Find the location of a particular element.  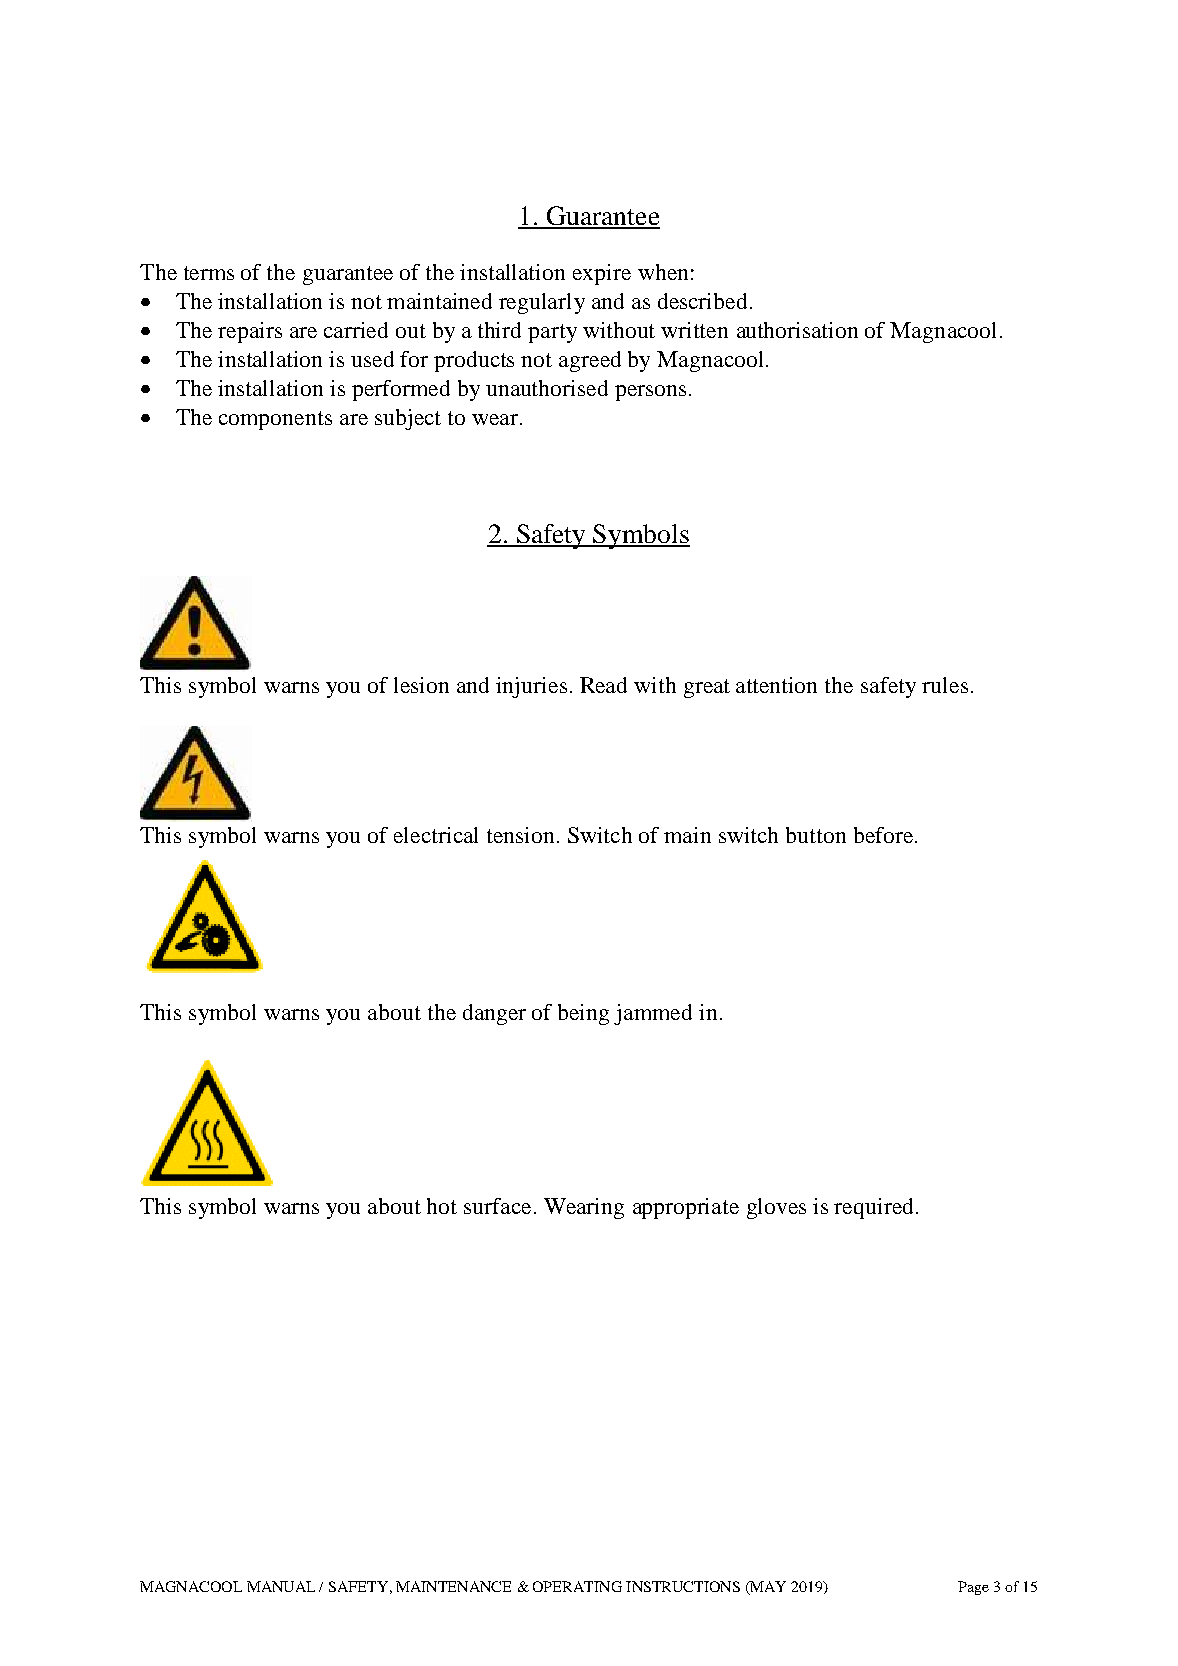

expire is located at coordinates (602, 274).
